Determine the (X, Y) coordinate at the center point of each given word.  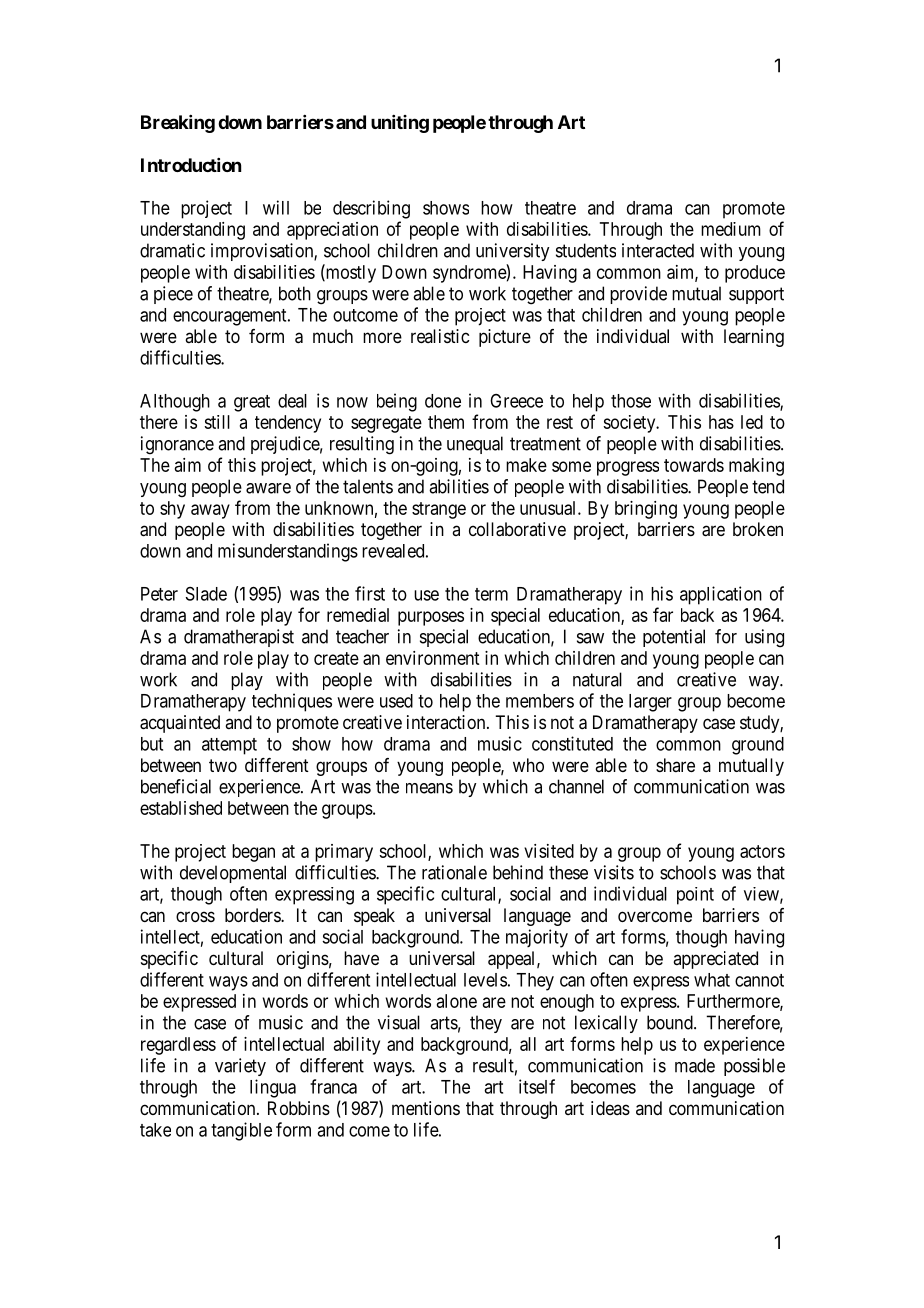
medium (731, 229)
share (675, 765)
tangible (241, 1131)
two (223, 765)
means (429, 788)
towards (694, 465)
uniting (400, 124)
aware (268, 488)
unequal (475, 445)
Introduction (191, 165)
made (695, 1065)
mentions (426, 1108)
